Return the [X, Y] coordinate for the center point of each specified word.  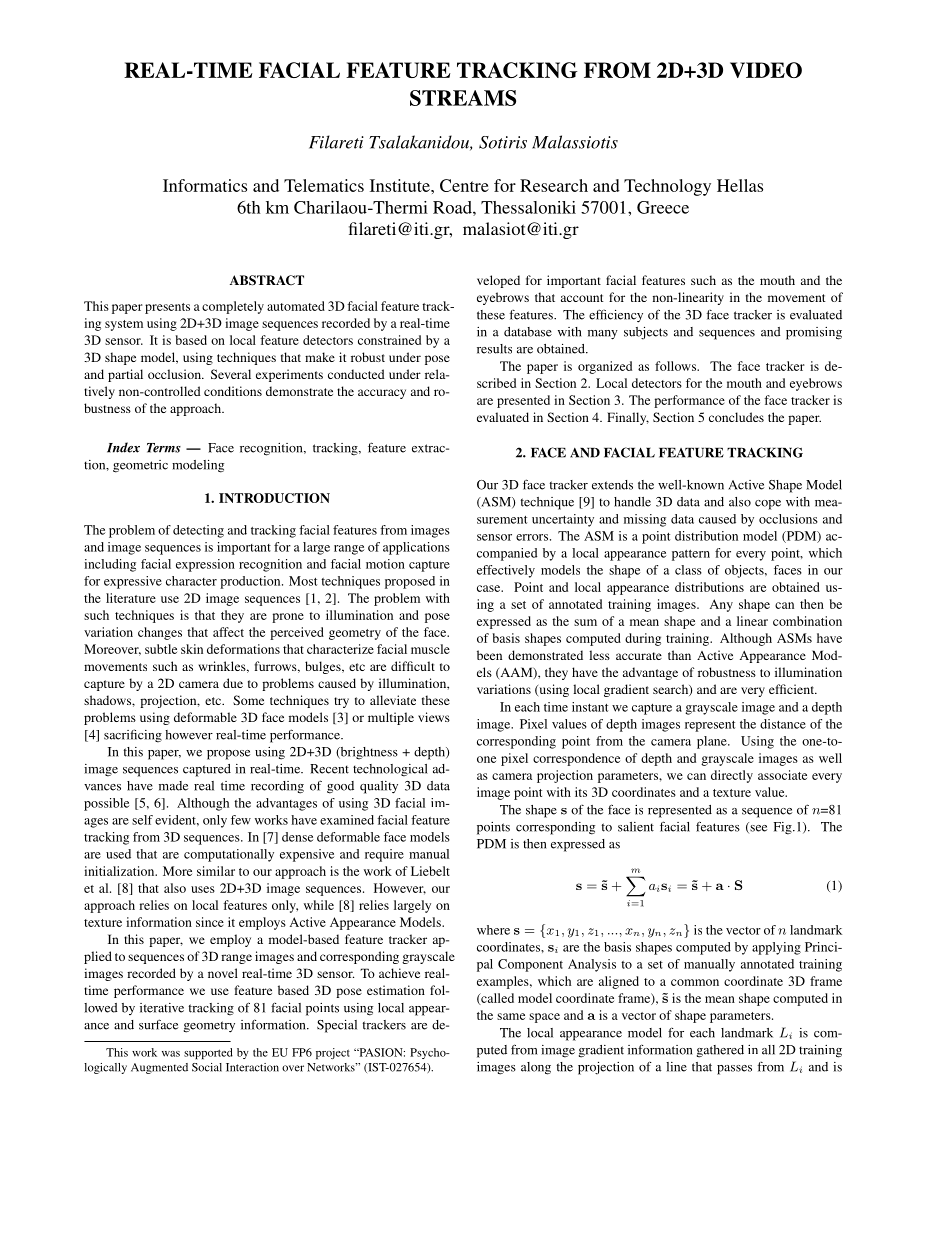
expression [205, 565]
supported [208, 1053]
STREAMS [463, 98]
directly [732, 776]
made [173, 786]
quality [379, 787]
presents [167, 308]
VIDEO [766, 70]
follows [676, 366]
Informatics [205, 185]
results [494, 349]
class [688, 570]
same [511, 1016]
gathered [720, 1051]
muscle [430, 649]
